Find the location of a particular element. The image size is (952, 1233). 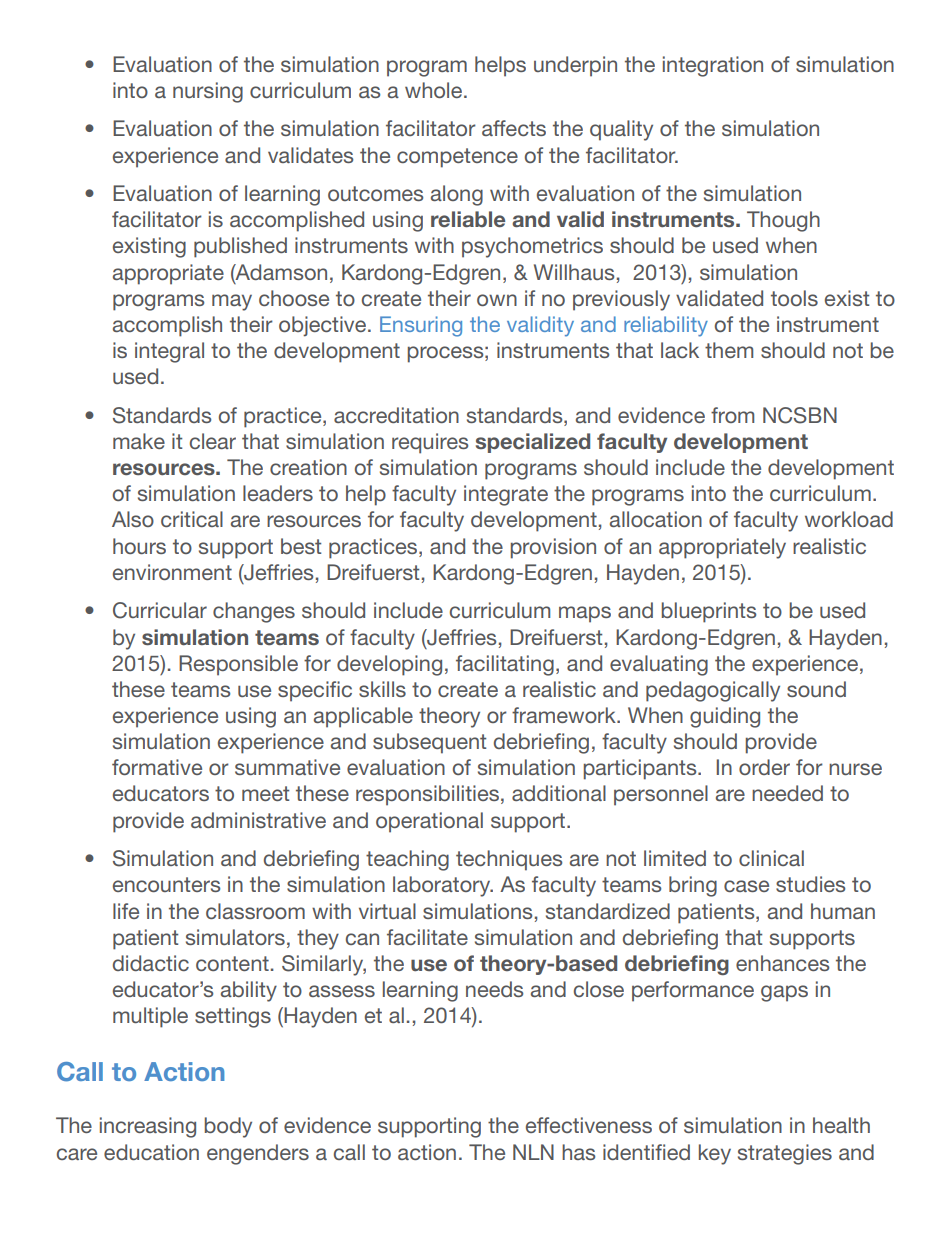

Curricular is located at coordinates (160, 610).
